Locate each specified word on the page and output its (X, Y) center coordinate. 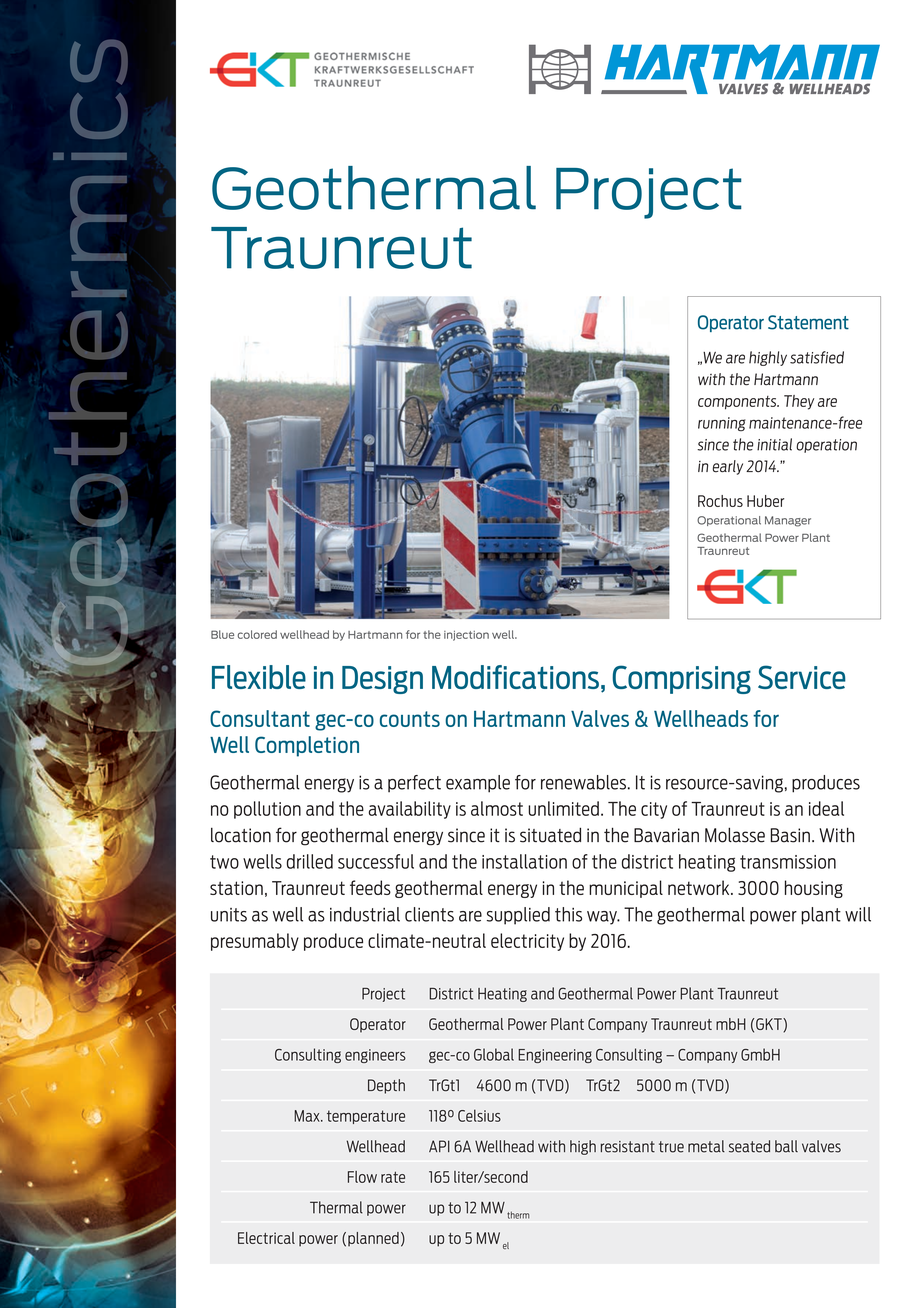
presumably (255, 942)
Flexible (259, 677)
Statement (808, 322)
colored (257, 634)
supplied (518, 916)
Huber (765, 501)
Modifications (515, 677)
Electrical (266, 1238)
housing (814, 889)
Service (802, 677)
